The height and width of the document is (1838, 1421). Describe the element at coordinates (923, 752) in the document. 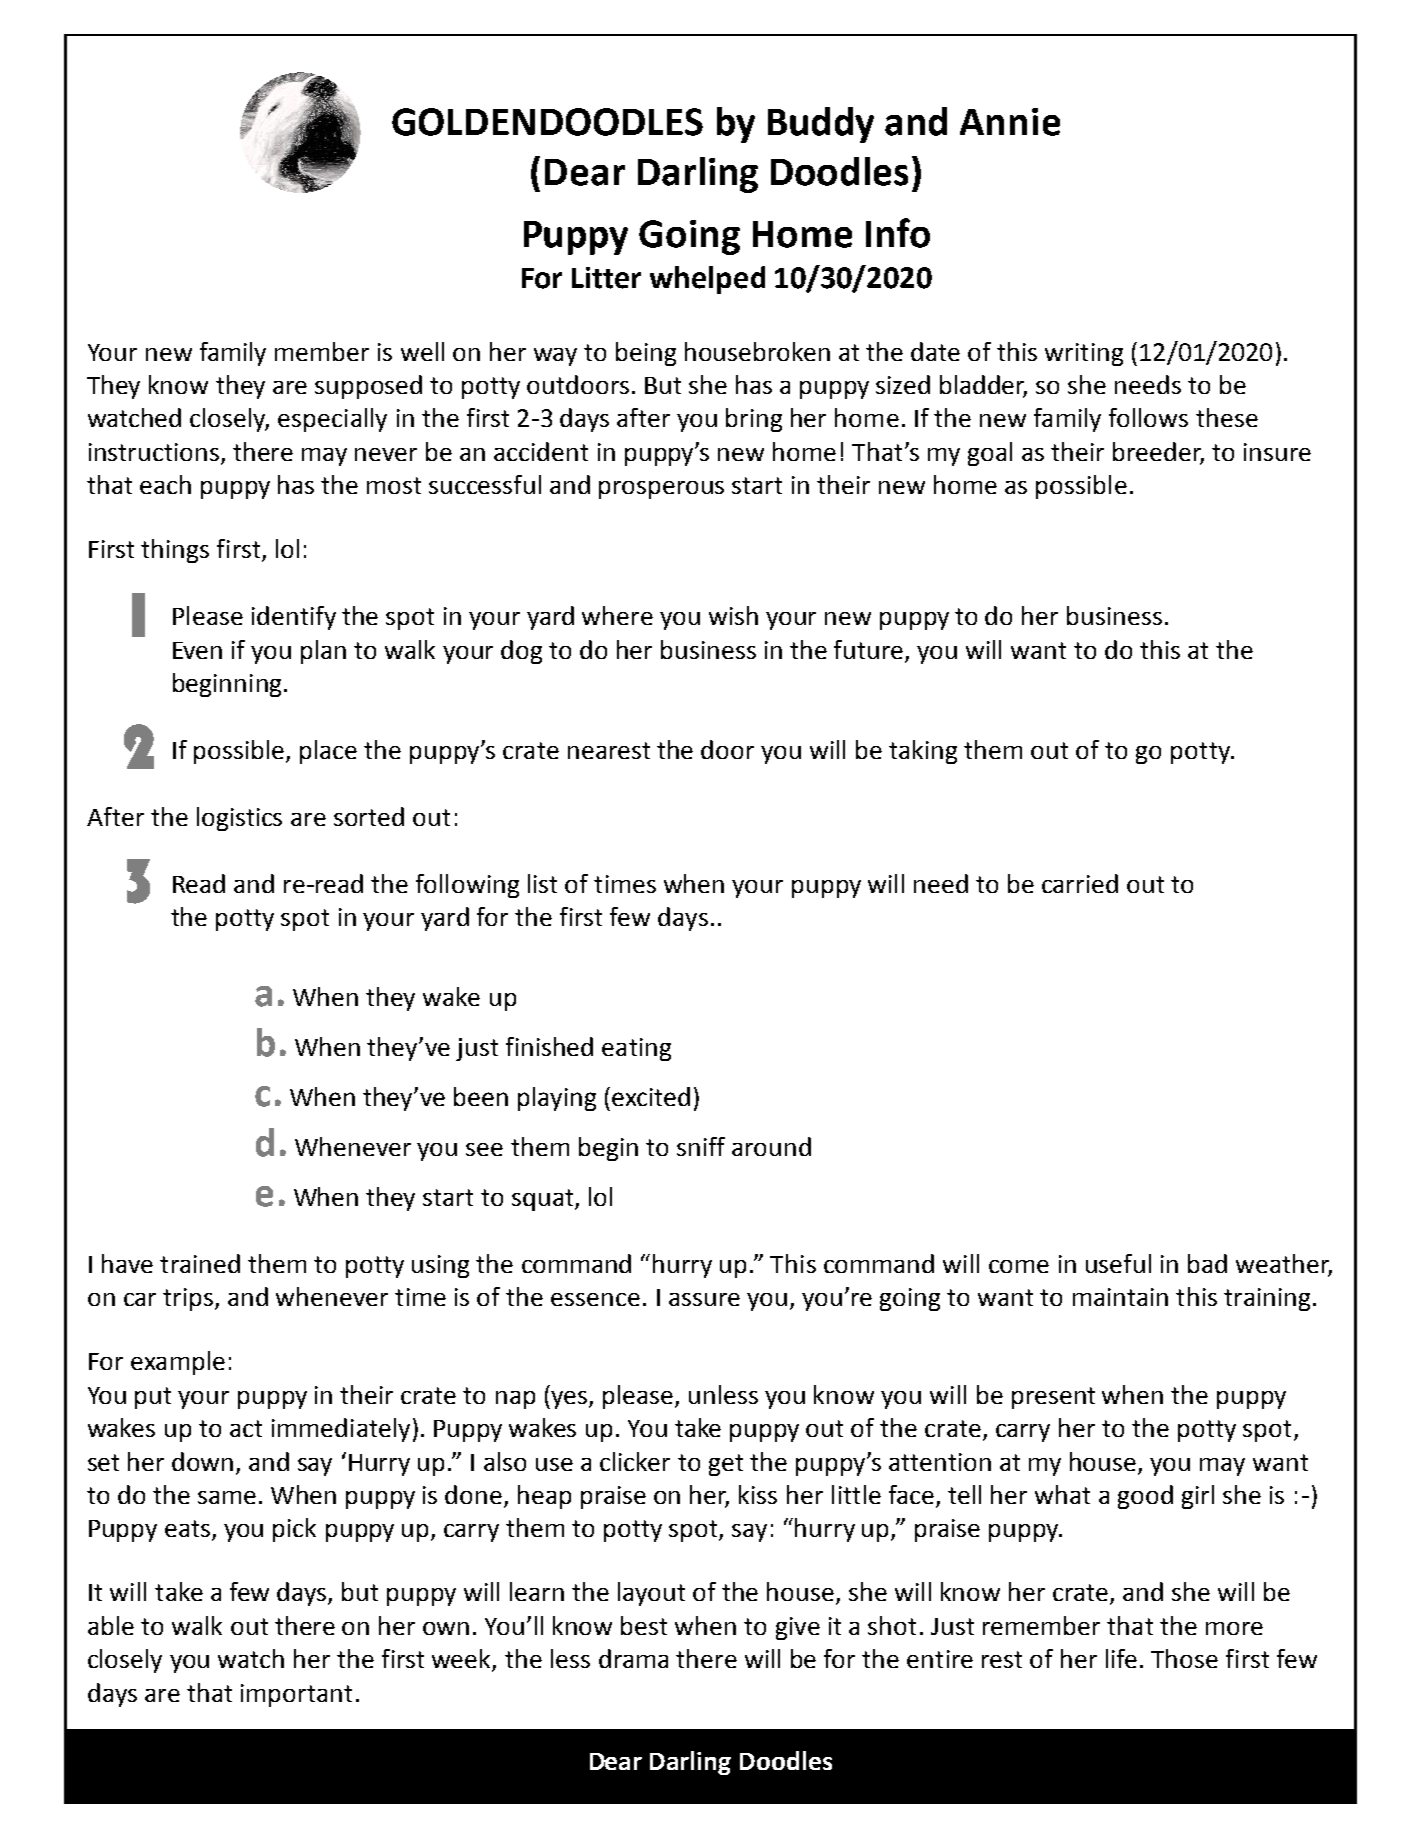

I see `taking` at that location.
